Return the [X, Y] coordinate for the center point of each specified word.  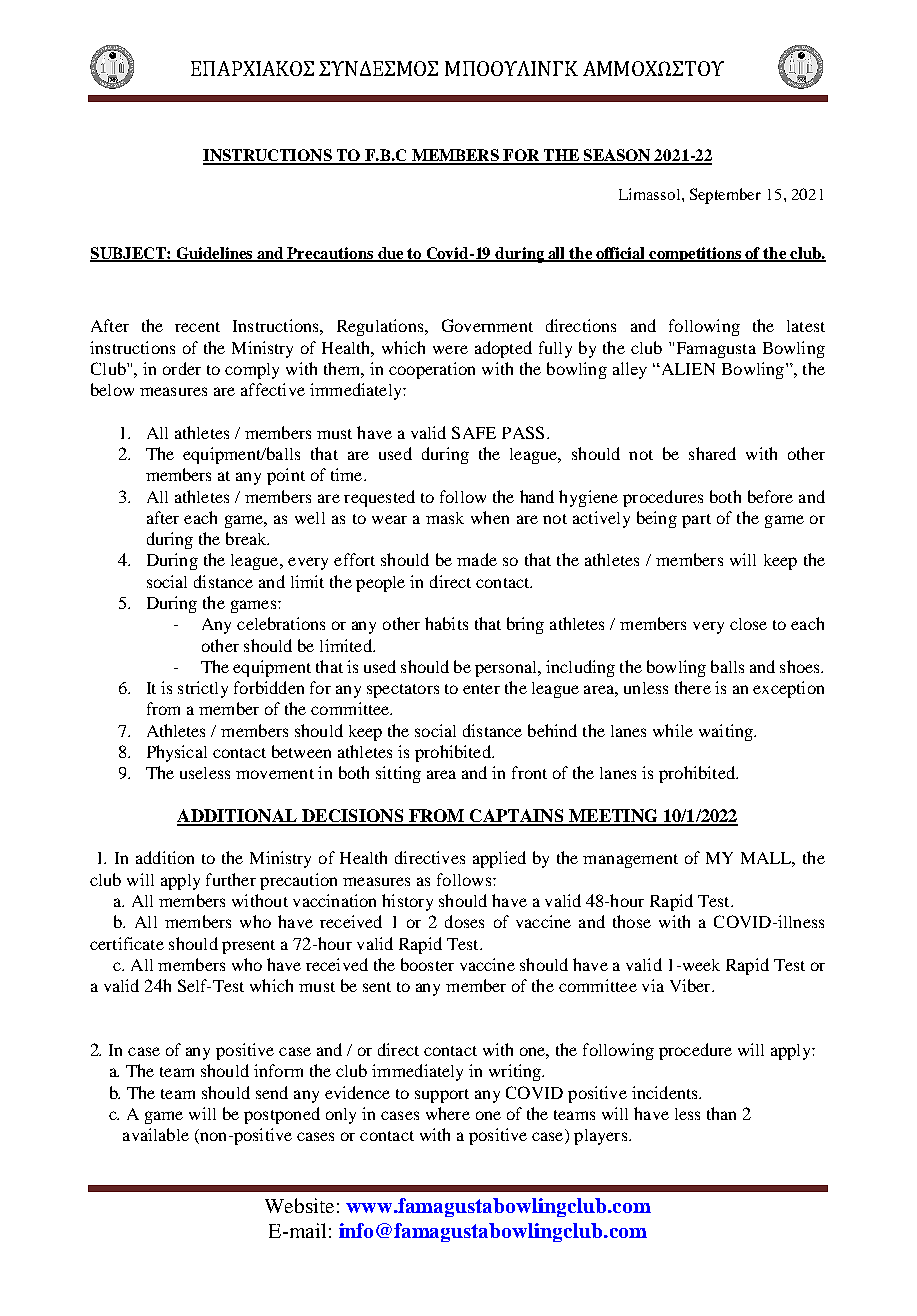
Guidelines [214, 254]
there [693, 687]
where [448, 1113]
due [390, 254]
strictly [203, 689]
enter [481, 689]
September [725, 196]
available [156, 1134]
